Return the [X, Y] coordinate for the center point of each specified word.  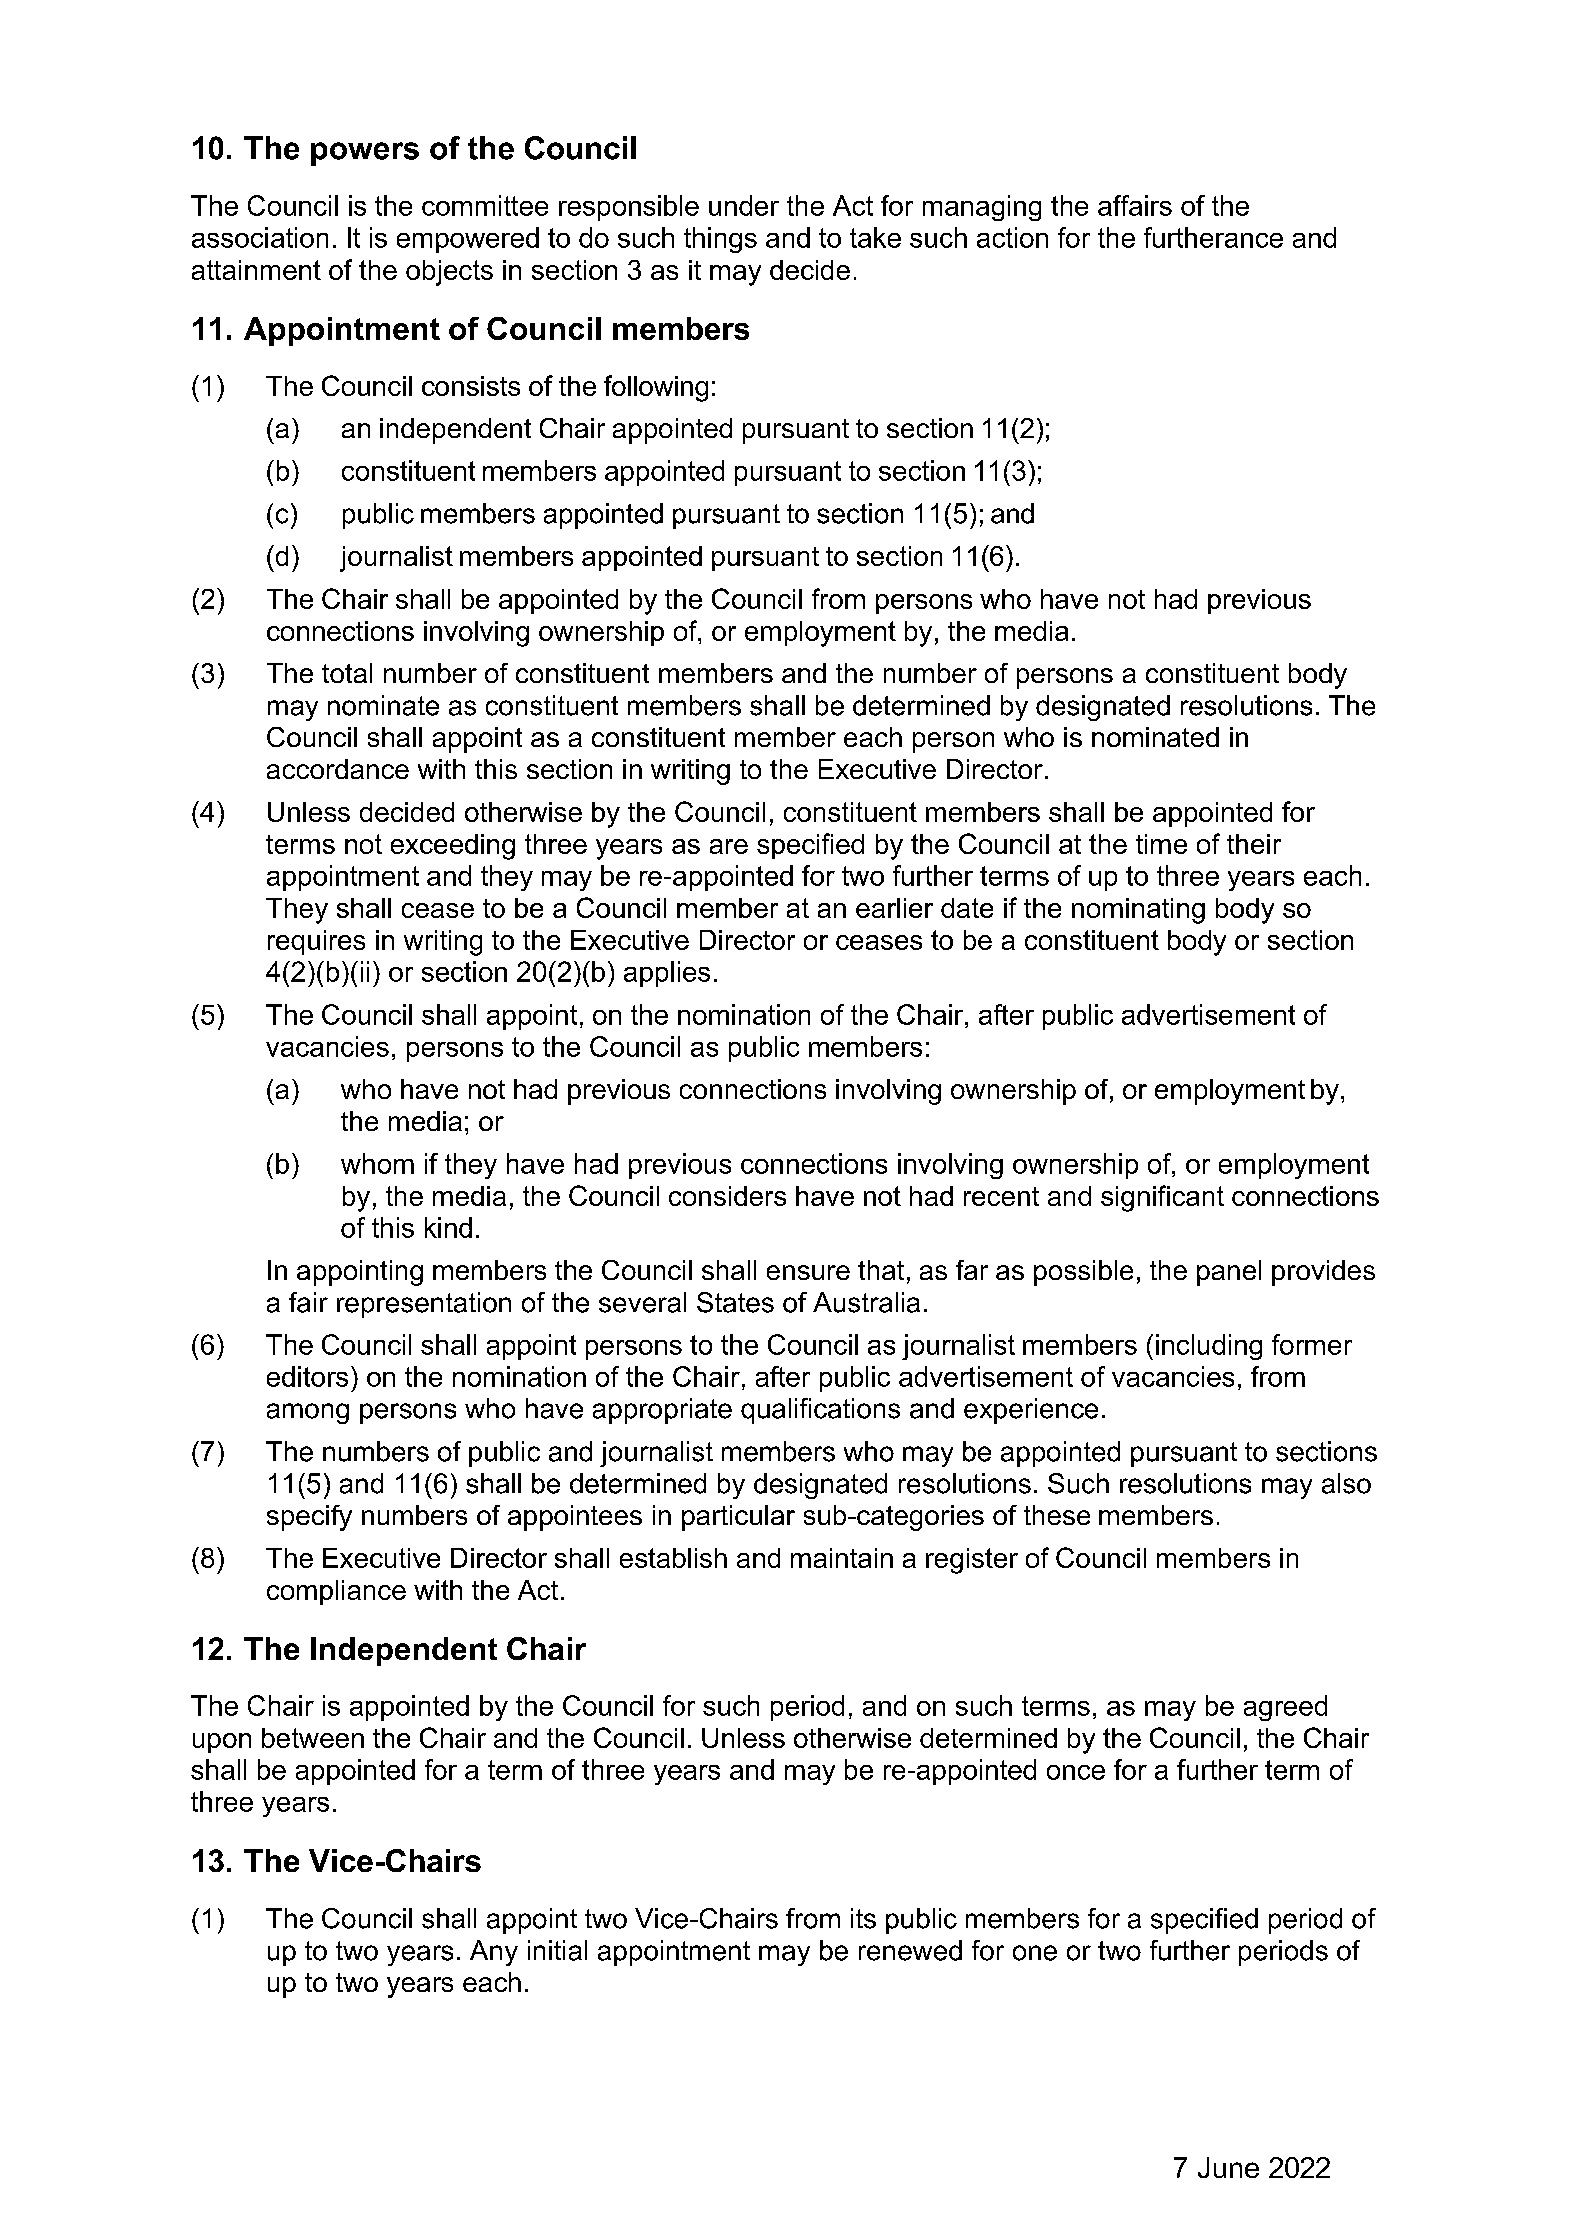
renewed [910, 1950]
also [1346, 1483]
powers [365, 154]
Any [494, 1953]
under [744, 205]
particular [738, 1518]
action [1012, 237]
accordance [338, 769]
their [1254, 844]
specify [309, 1518]
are [729, 846]
